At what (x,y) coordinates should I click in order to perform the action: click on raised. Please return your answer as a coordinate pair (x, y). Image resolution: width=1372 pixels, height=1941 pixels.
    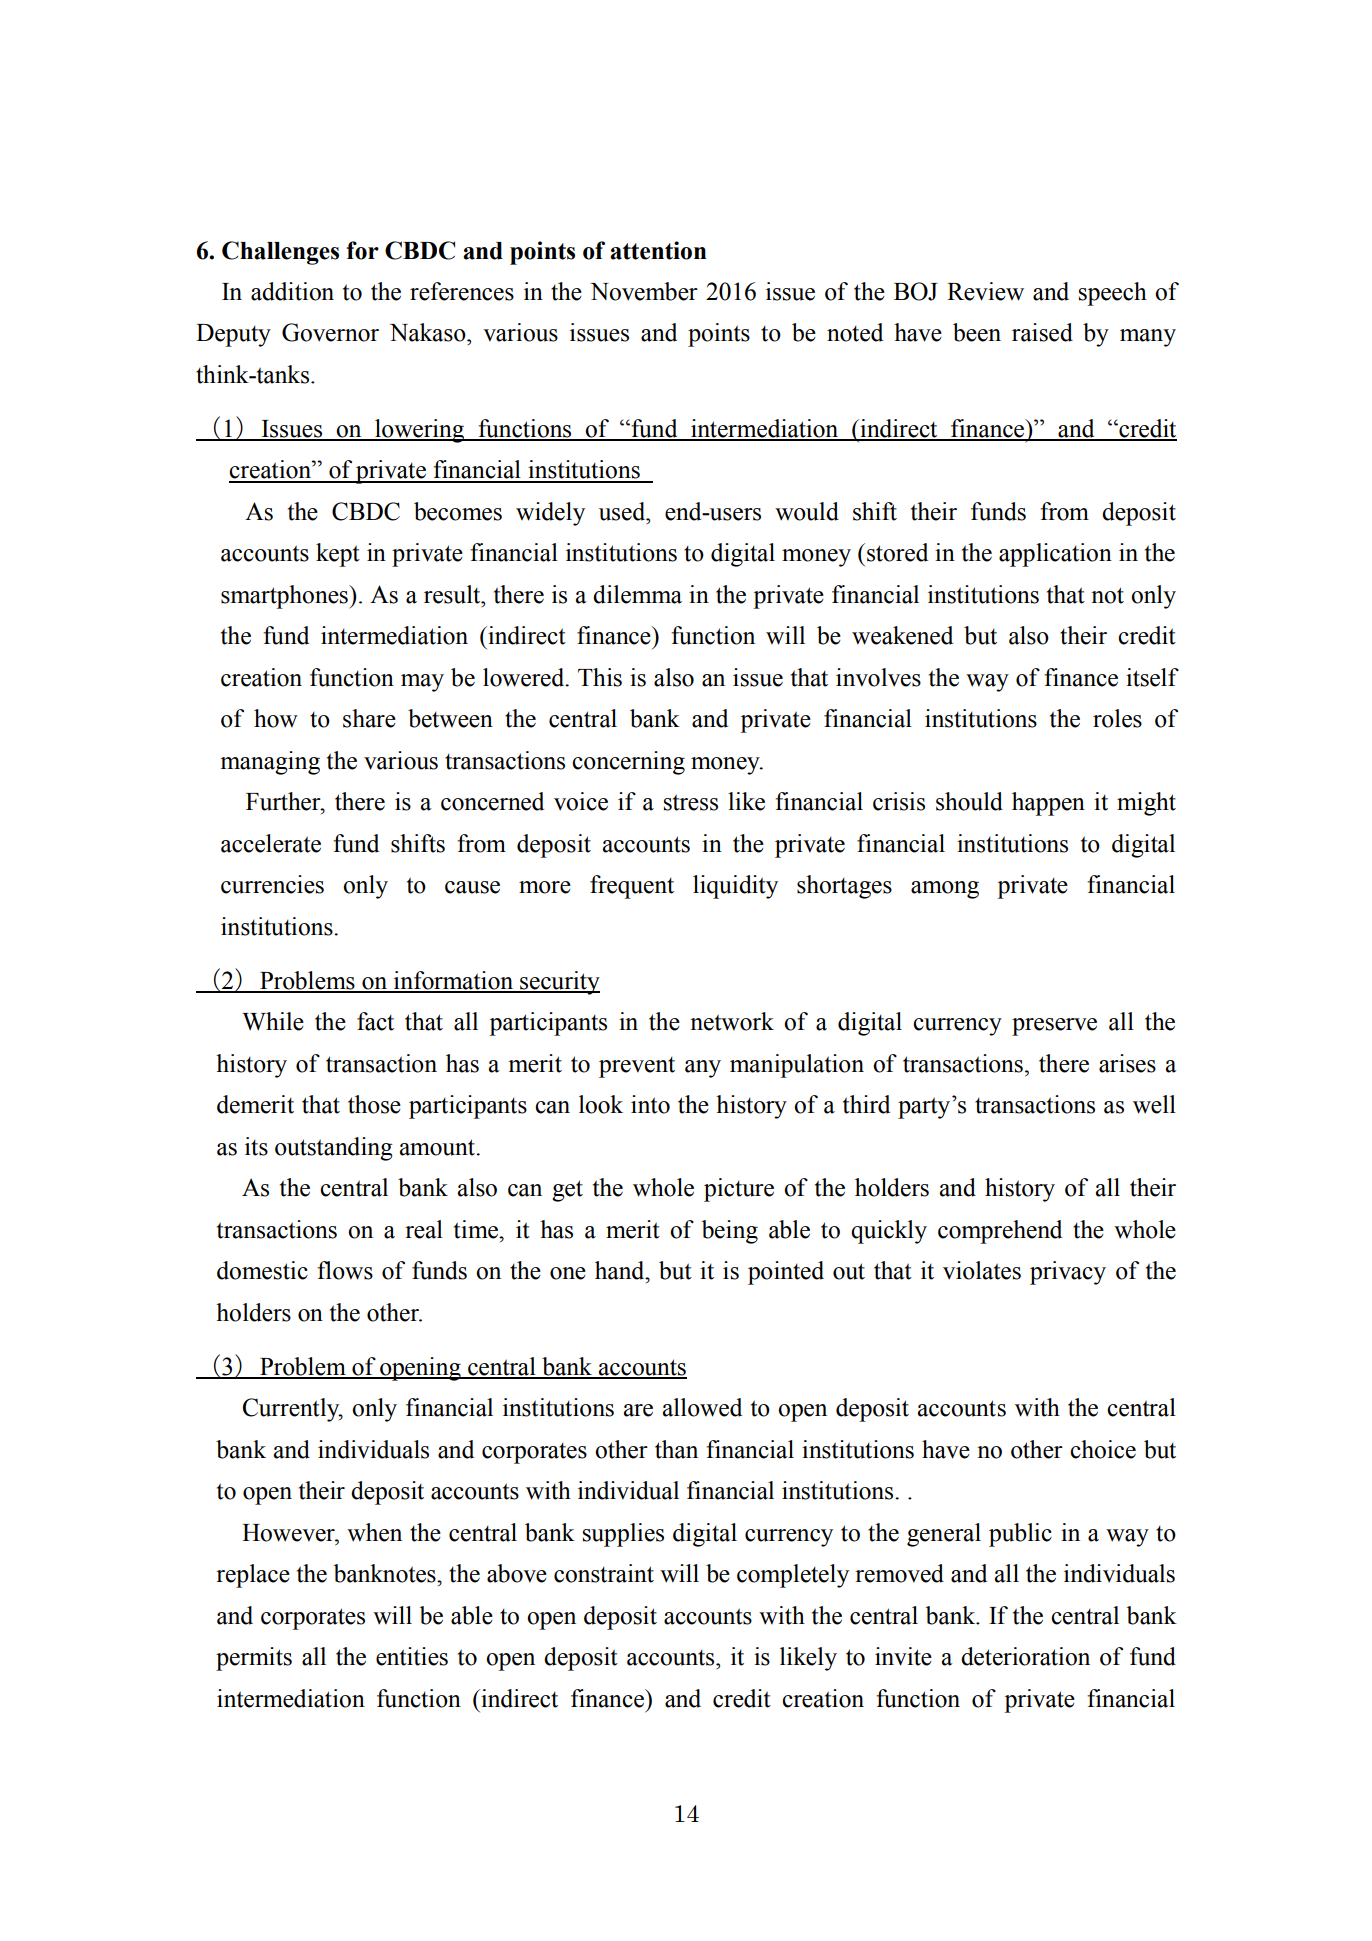
    Looking at the image, I should click on (1042, 332).
